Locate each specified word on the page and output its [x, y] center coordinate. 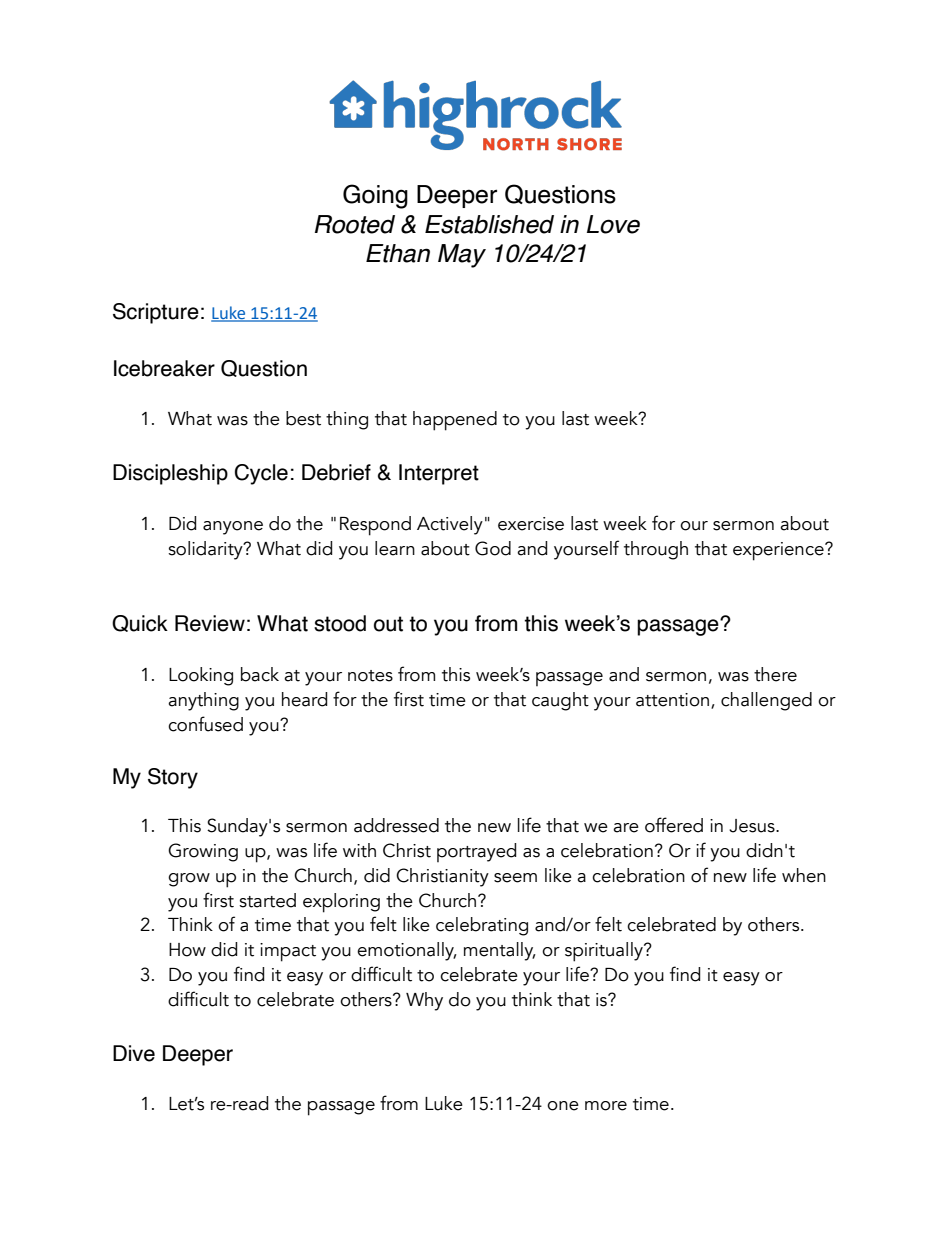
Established [489, 224]
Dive [134, 1053]
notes [370, 676]
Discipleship [170, 474]
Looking [201, 676]
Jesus [753, 826]
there [775, 674]
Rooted [355, 224]
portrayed [476, 852]
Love [613, 224]
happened [455, 421]
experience [779, 551]
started [267, 900]
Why [424, 1001]
